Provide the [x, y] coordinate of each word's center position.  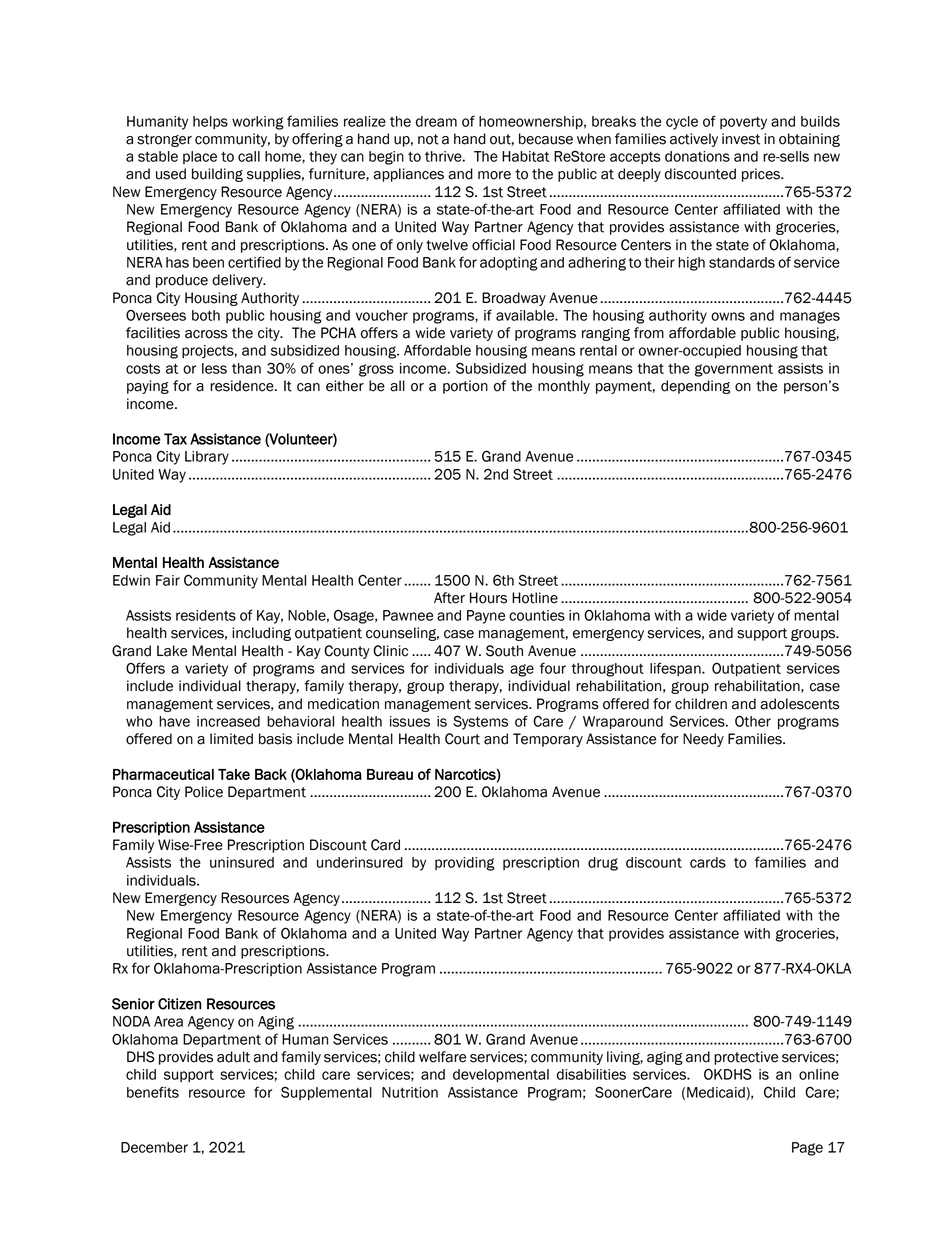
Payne [486, 617]
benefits [153, 1092]
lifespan [676, 669]
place [200, 157]
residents [206, 615]
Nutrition [410, 1092]
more [494, 175]
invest [741, 139]
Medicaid [717, 1093]
